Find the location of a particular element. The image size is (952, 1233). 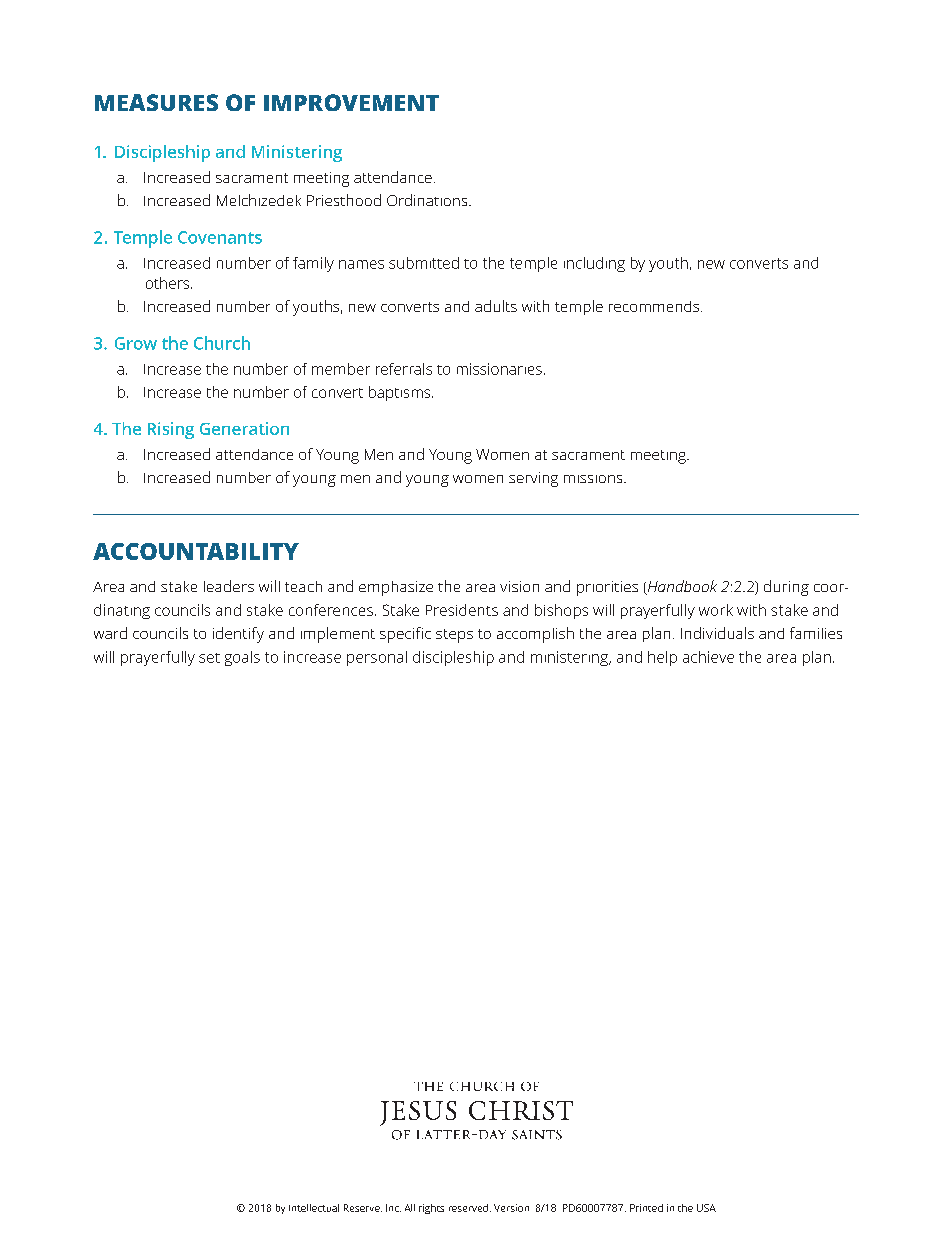

Intellectual is located at coordinates (314, 1208).
